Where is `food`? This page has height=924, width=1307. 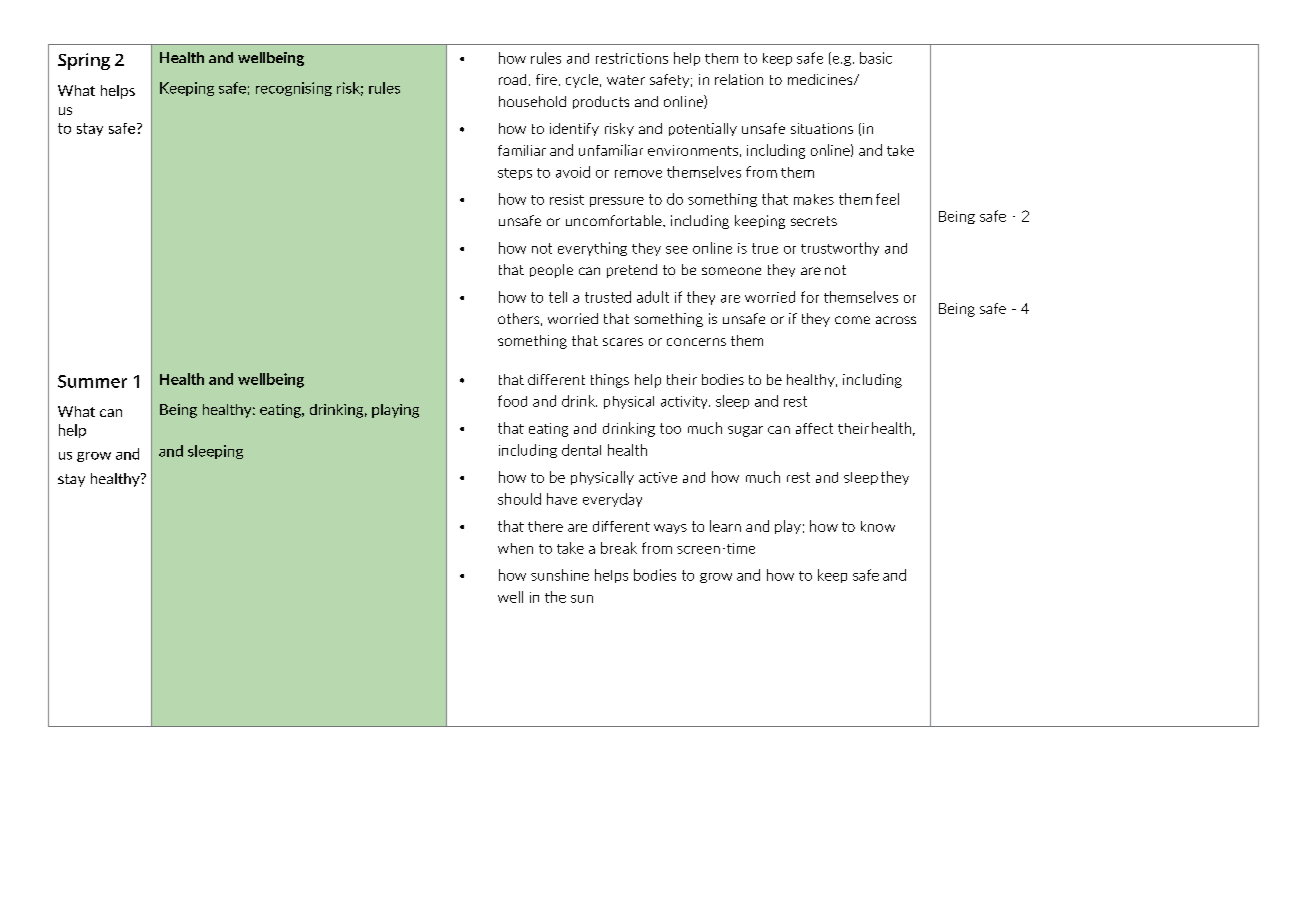
food is located at coordinates (512, 401).
